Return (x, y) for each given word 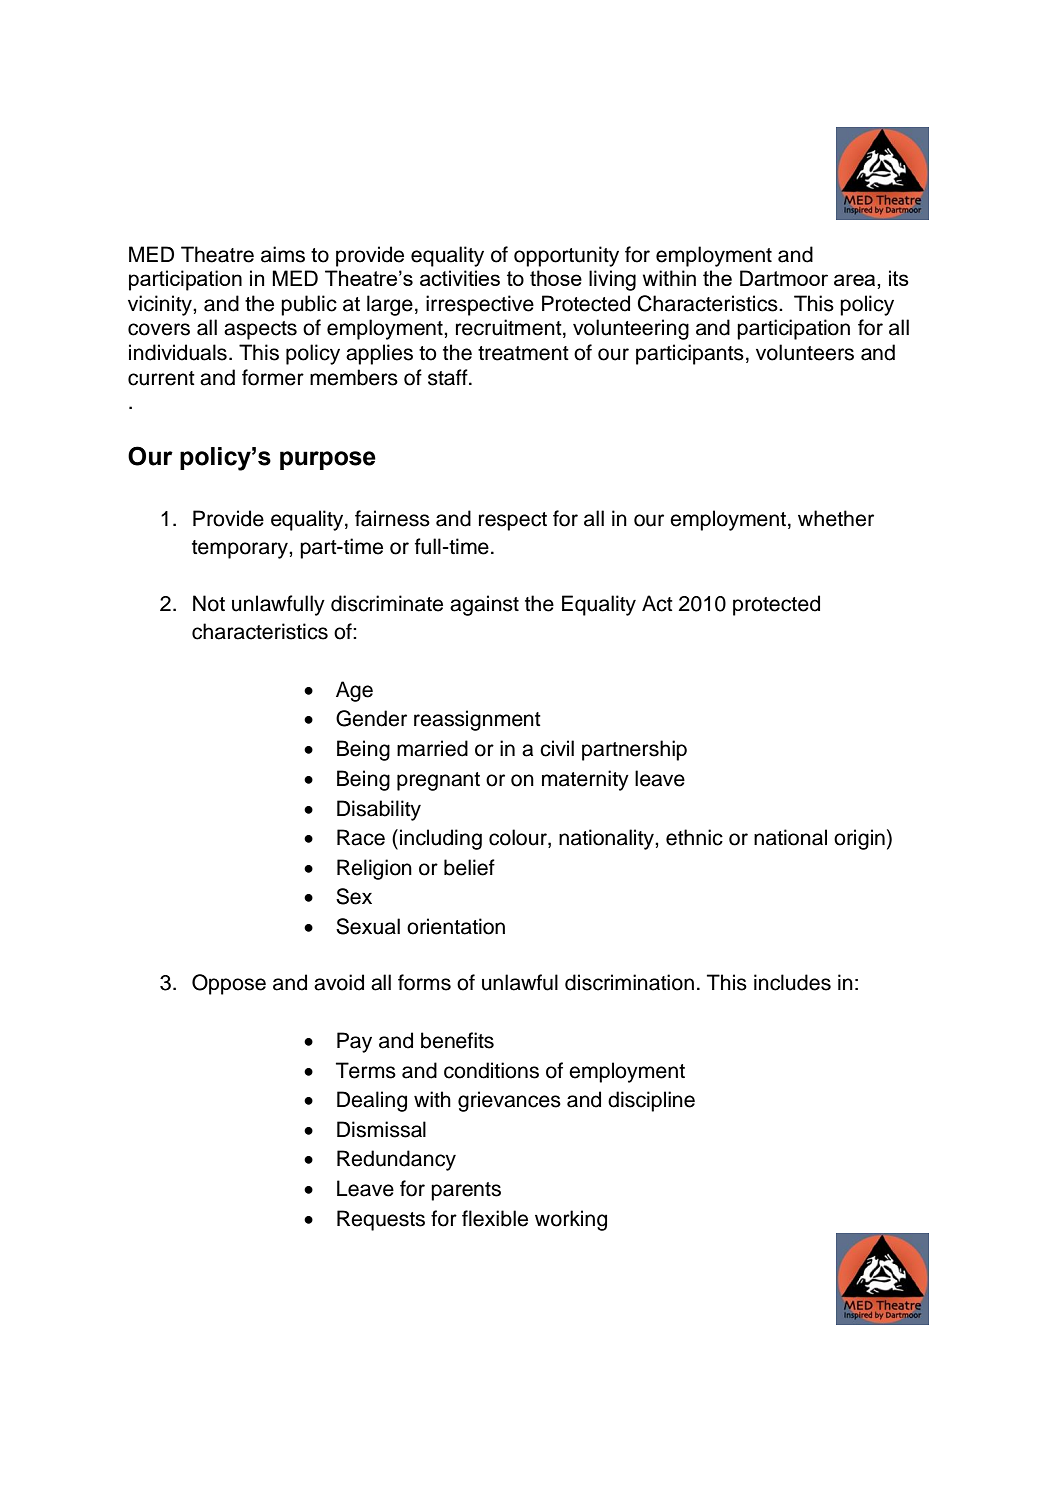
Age (354, 691)
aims (283, 254)
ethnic (694, 837)
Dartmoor (784, 278)
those (556, 278)
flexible (495, 1218)
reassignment (477, 720)
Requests (381, 1220)
